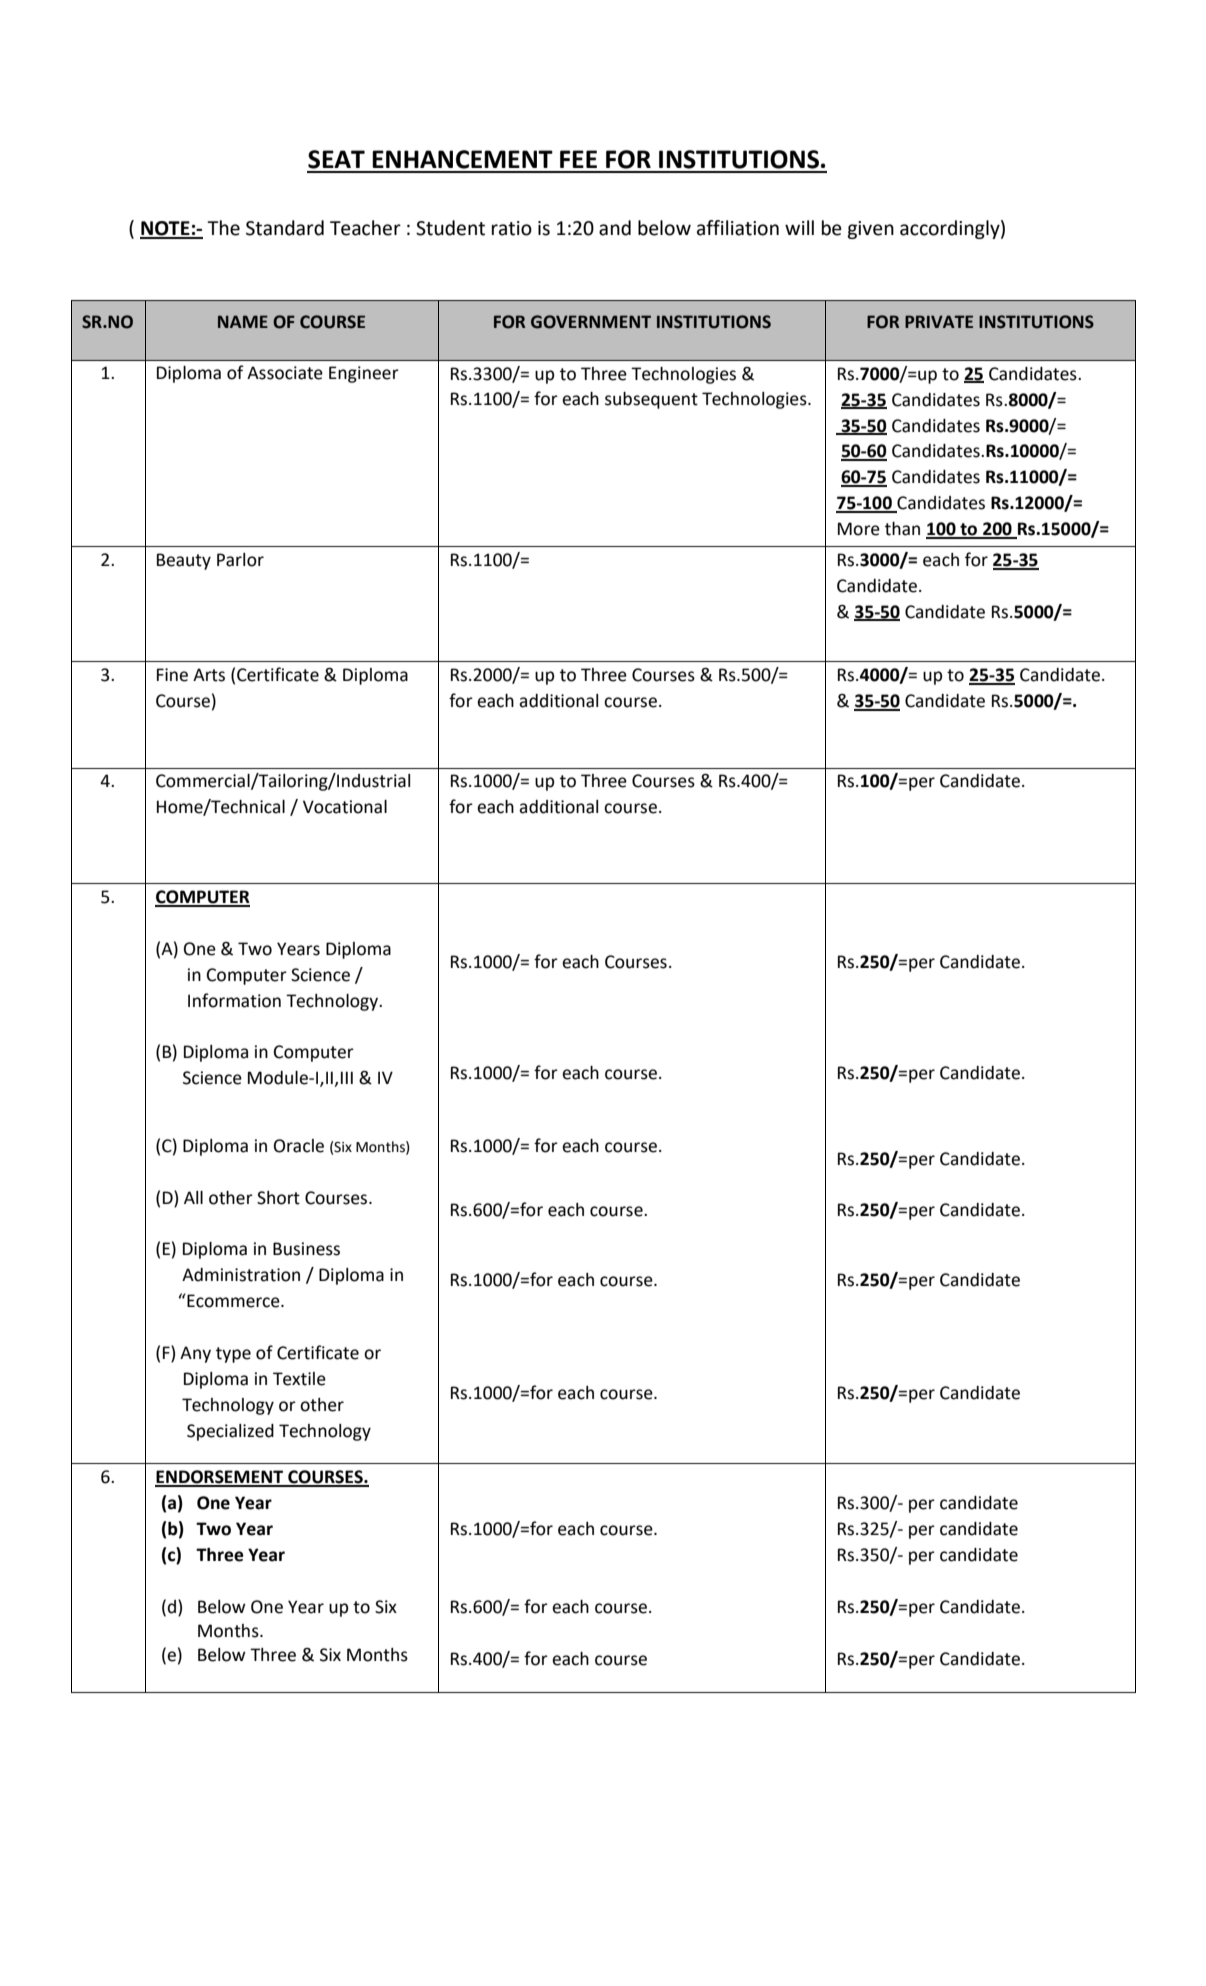  I want to click on given, so click(870, 230).
